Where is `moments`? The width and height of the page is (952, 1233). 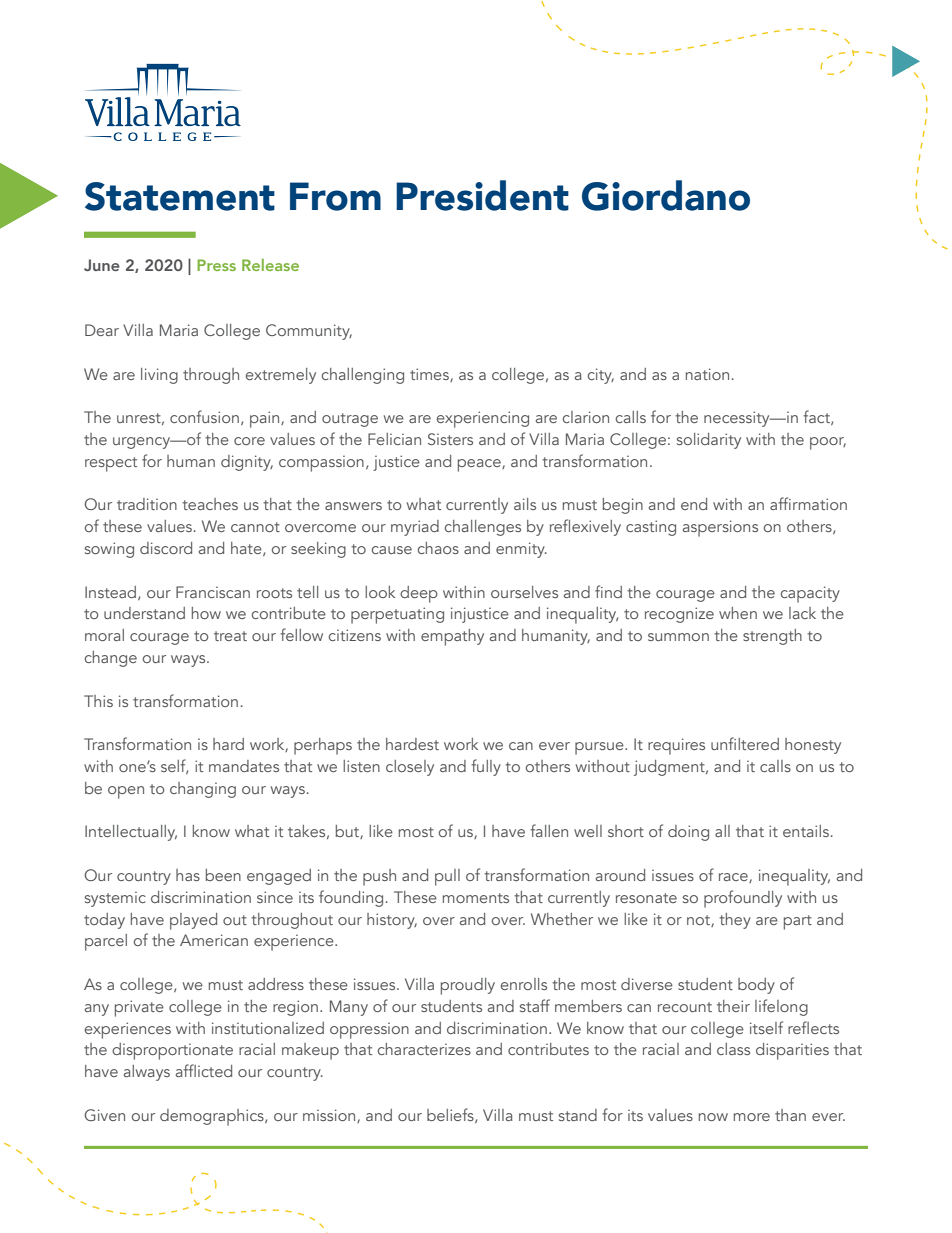 moments is located at coordinates (476, 898).
